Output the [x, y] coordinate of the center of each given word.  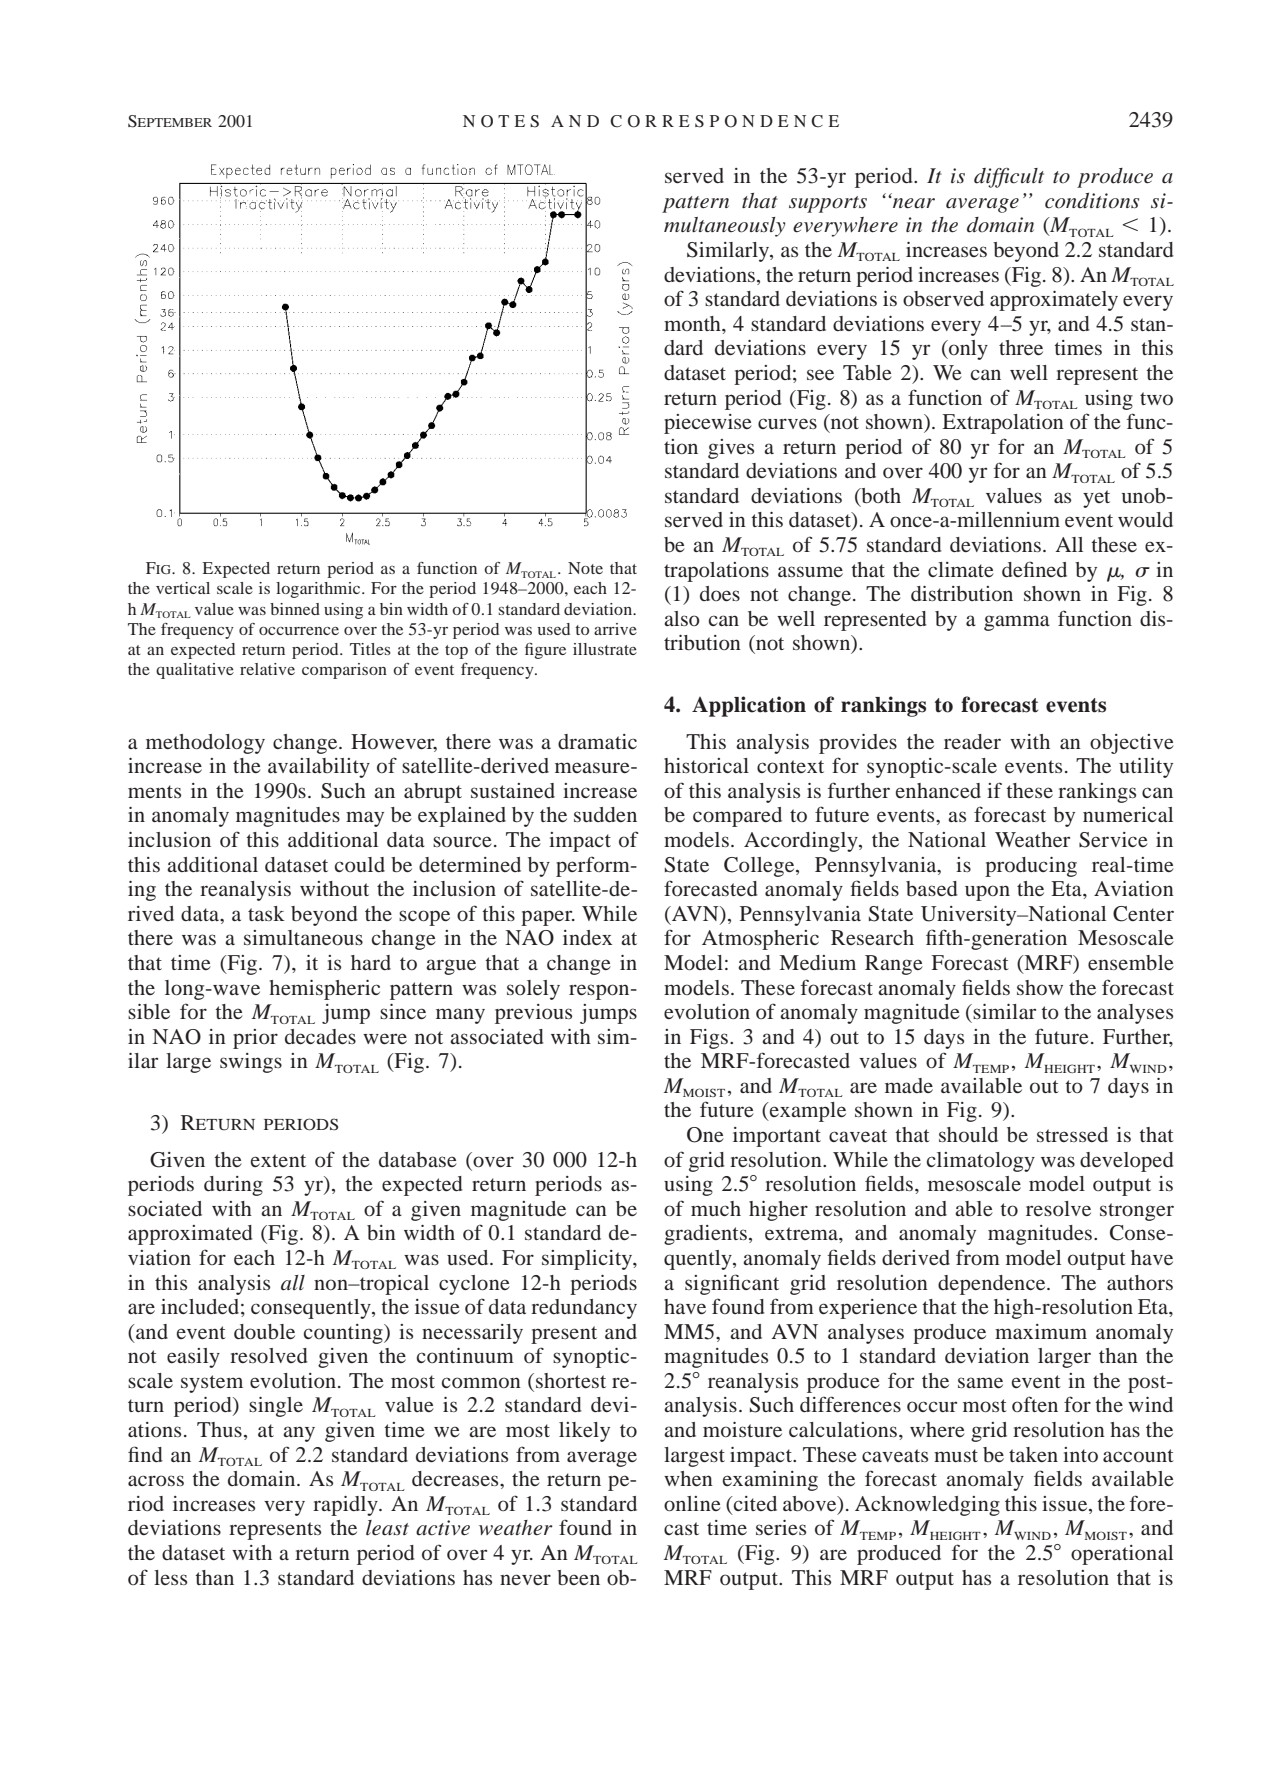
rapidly [346, 1506]
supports [828, 204]
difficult [1009, 178]
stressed [1072, 1134]
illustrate [605, 649]
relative [267, 669]
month [693, 323]
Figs [710, 1039]
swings [251, 1063]
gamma [1017, 623]
